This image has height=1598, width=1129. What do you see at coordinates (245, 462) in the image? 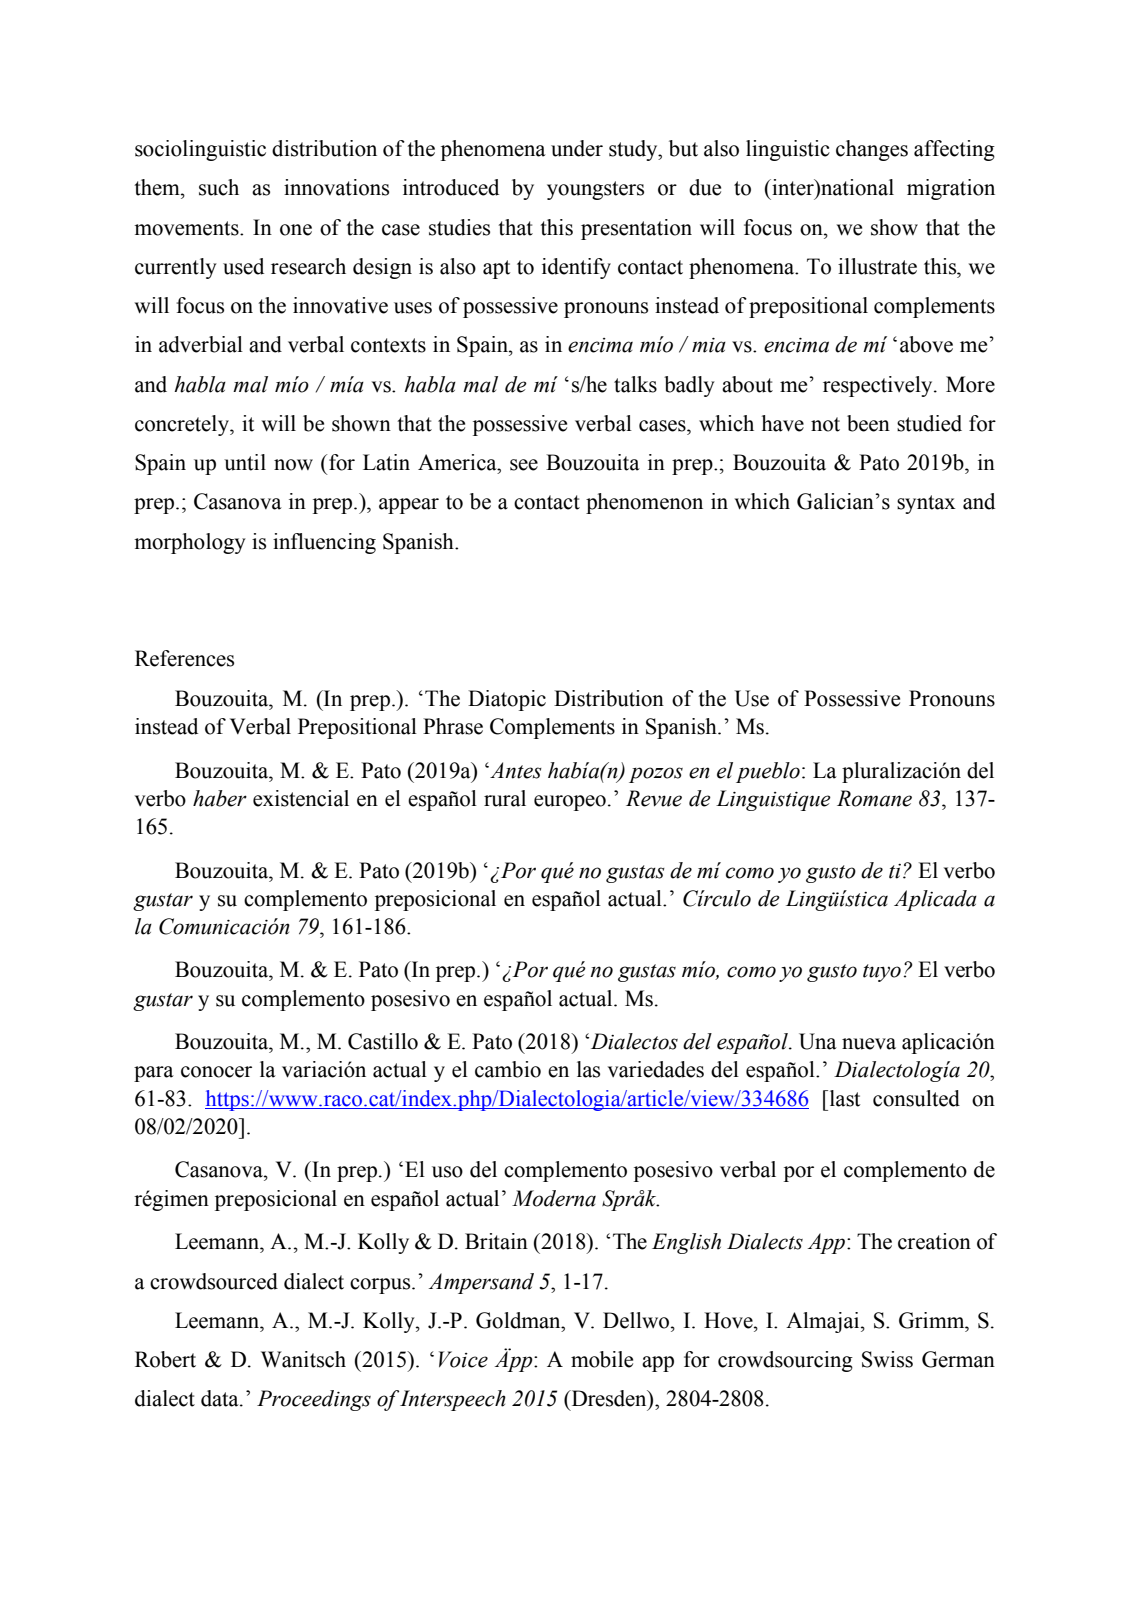
I see `until` at bounding box center [245, 462].
